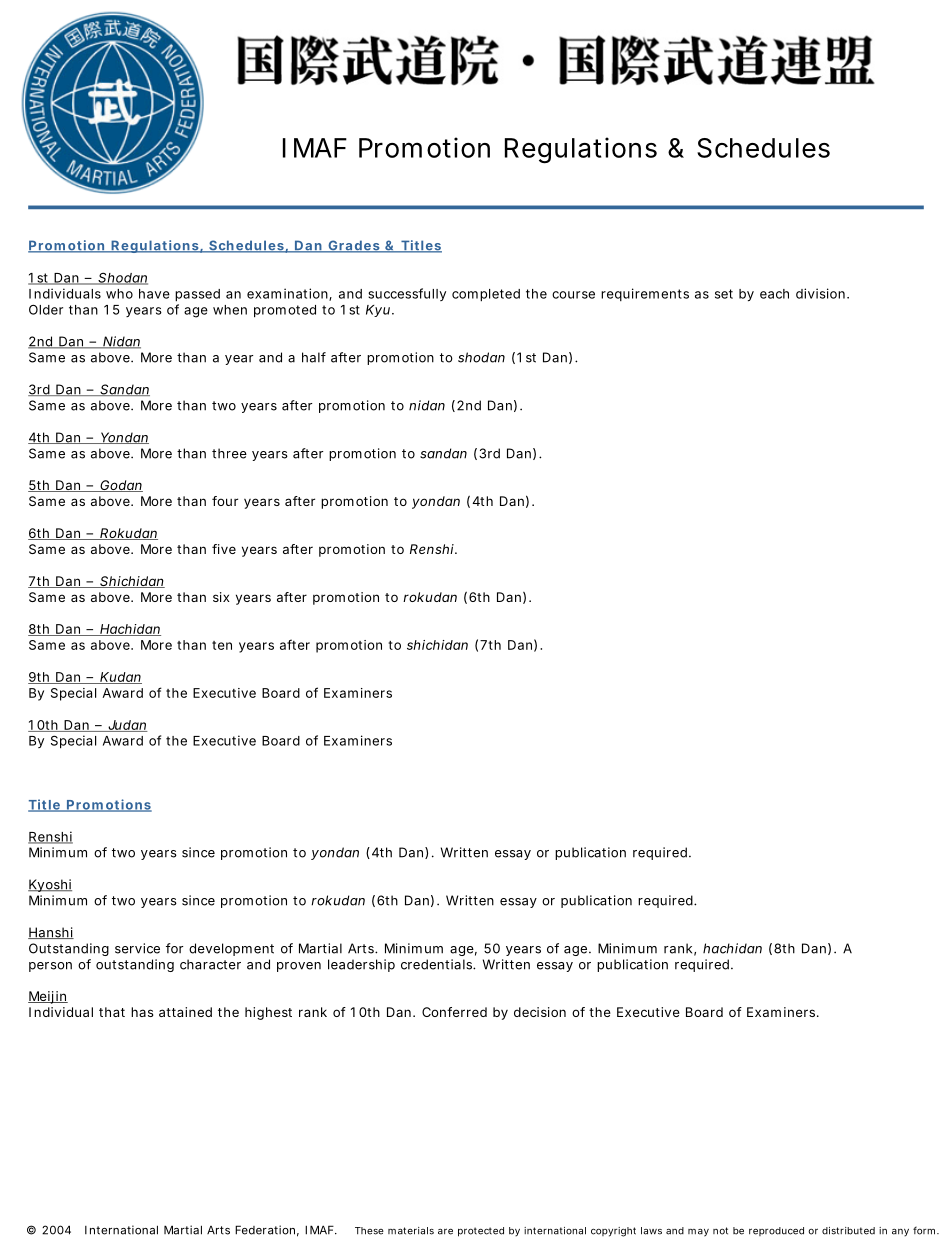 The image size is (952, 1251). What do you see at coordinates (540, 1012) in the page?
I see `decision` at bounding box center [540, 1012].
